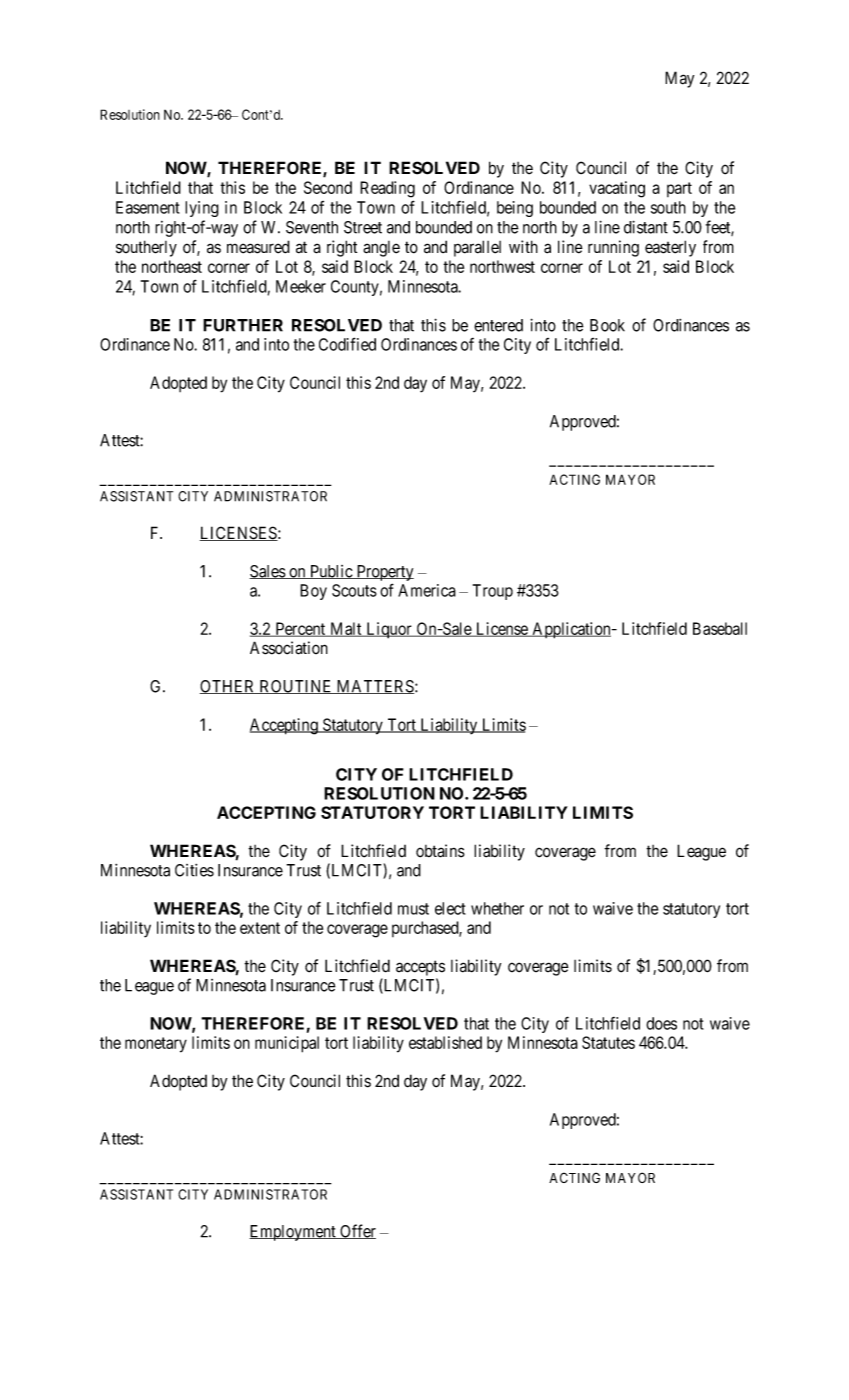 The height and width of the image is (1400, 849). I want to click on OTHER, so click(229, 687).
